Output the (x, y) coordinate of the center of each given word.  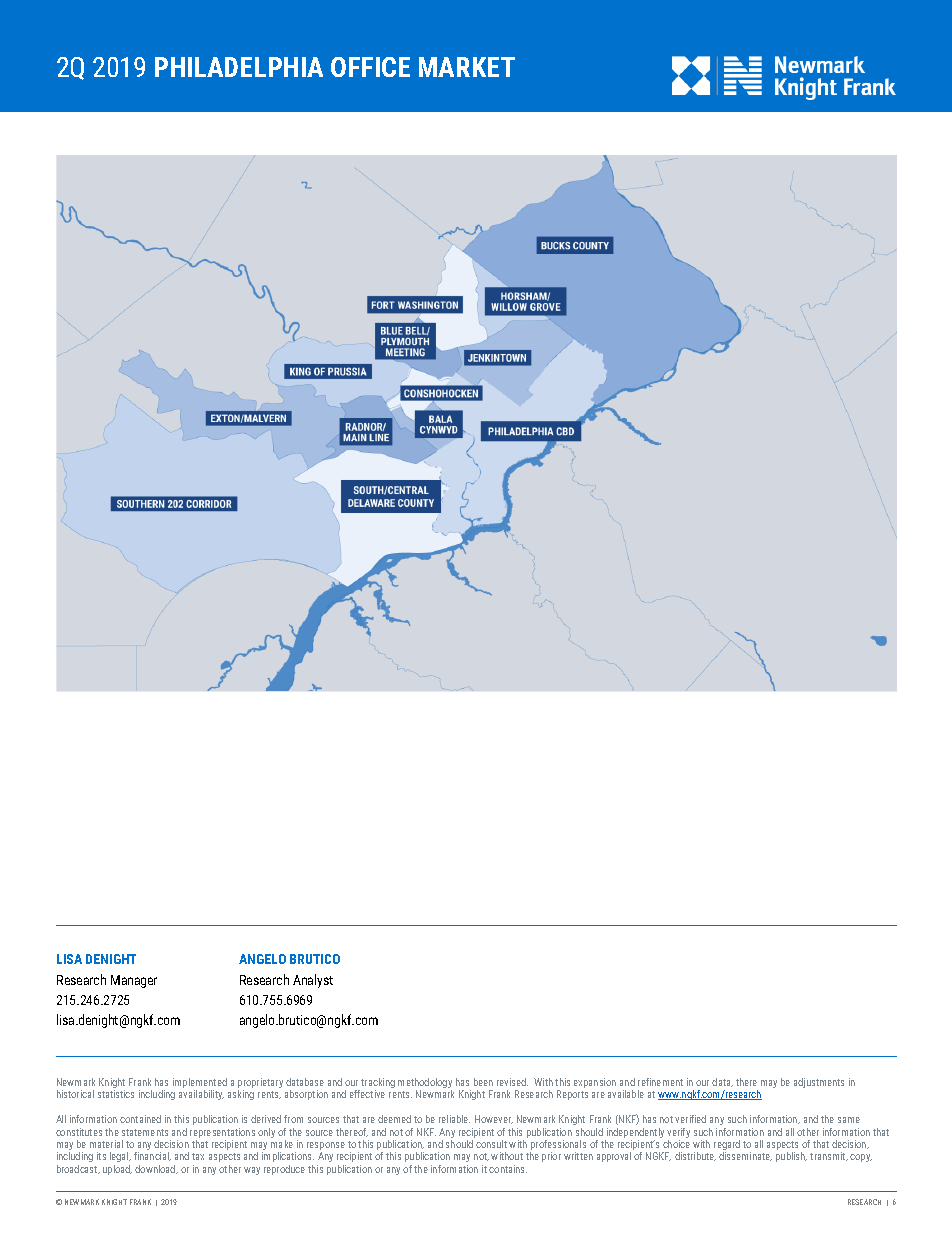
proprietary (260, 1084)
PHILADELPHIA (239, 67)
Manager (134, 981)
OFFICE (370, 67)
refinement (660, 1082)
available (626, 1094)
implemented (200, 1084)
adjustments (819, 1083)
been (483, 1082)
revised (512, 1082)
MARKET (467, 67)
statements (145, 1132)
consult (491, 1144)
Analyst (313, 981)
